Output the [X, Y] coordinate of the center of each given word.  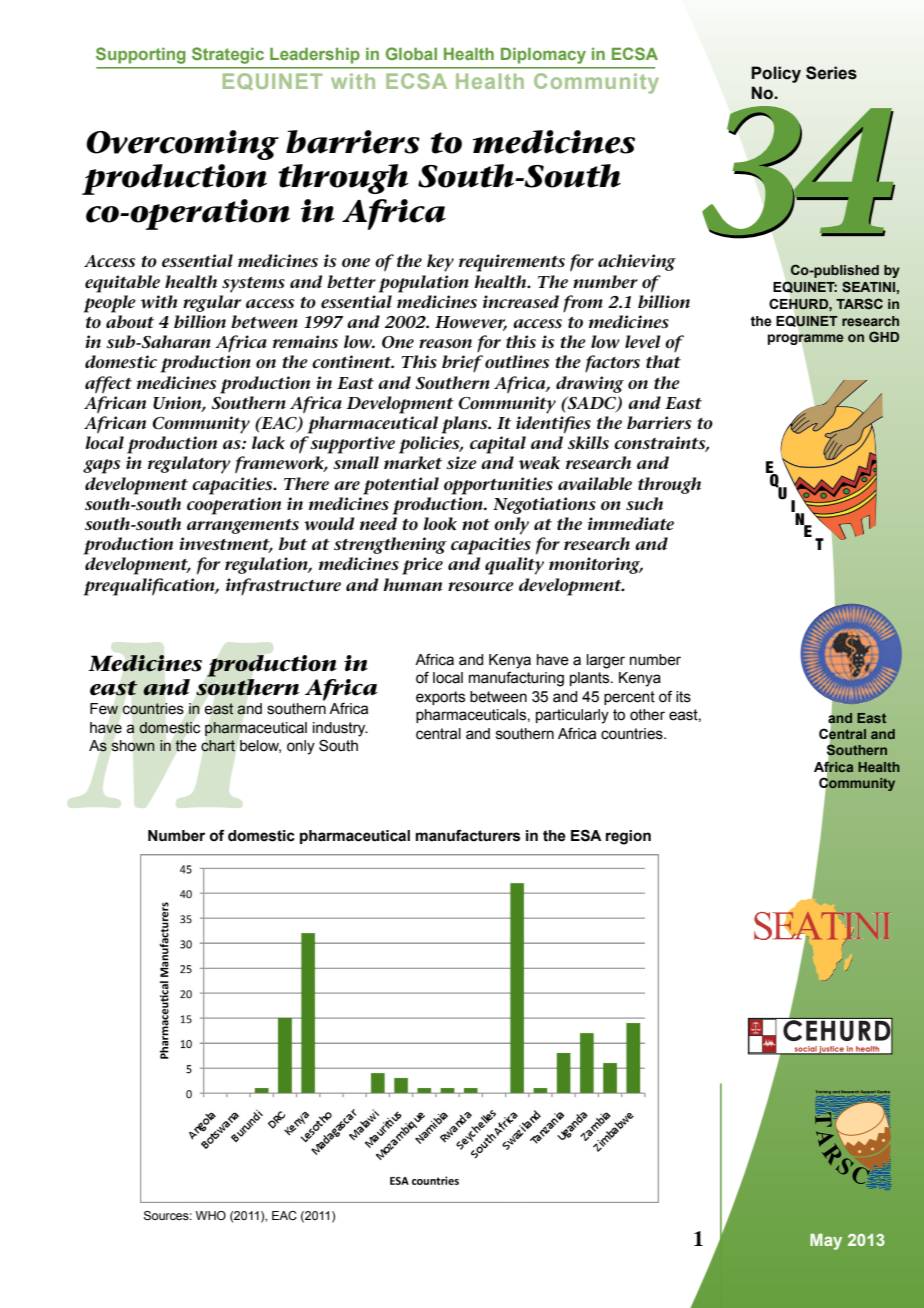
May [826, 1242]
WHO [211, 1215]
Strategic [228, 55]
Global [411, 53]
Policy [776, 74]
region [628, 837]
